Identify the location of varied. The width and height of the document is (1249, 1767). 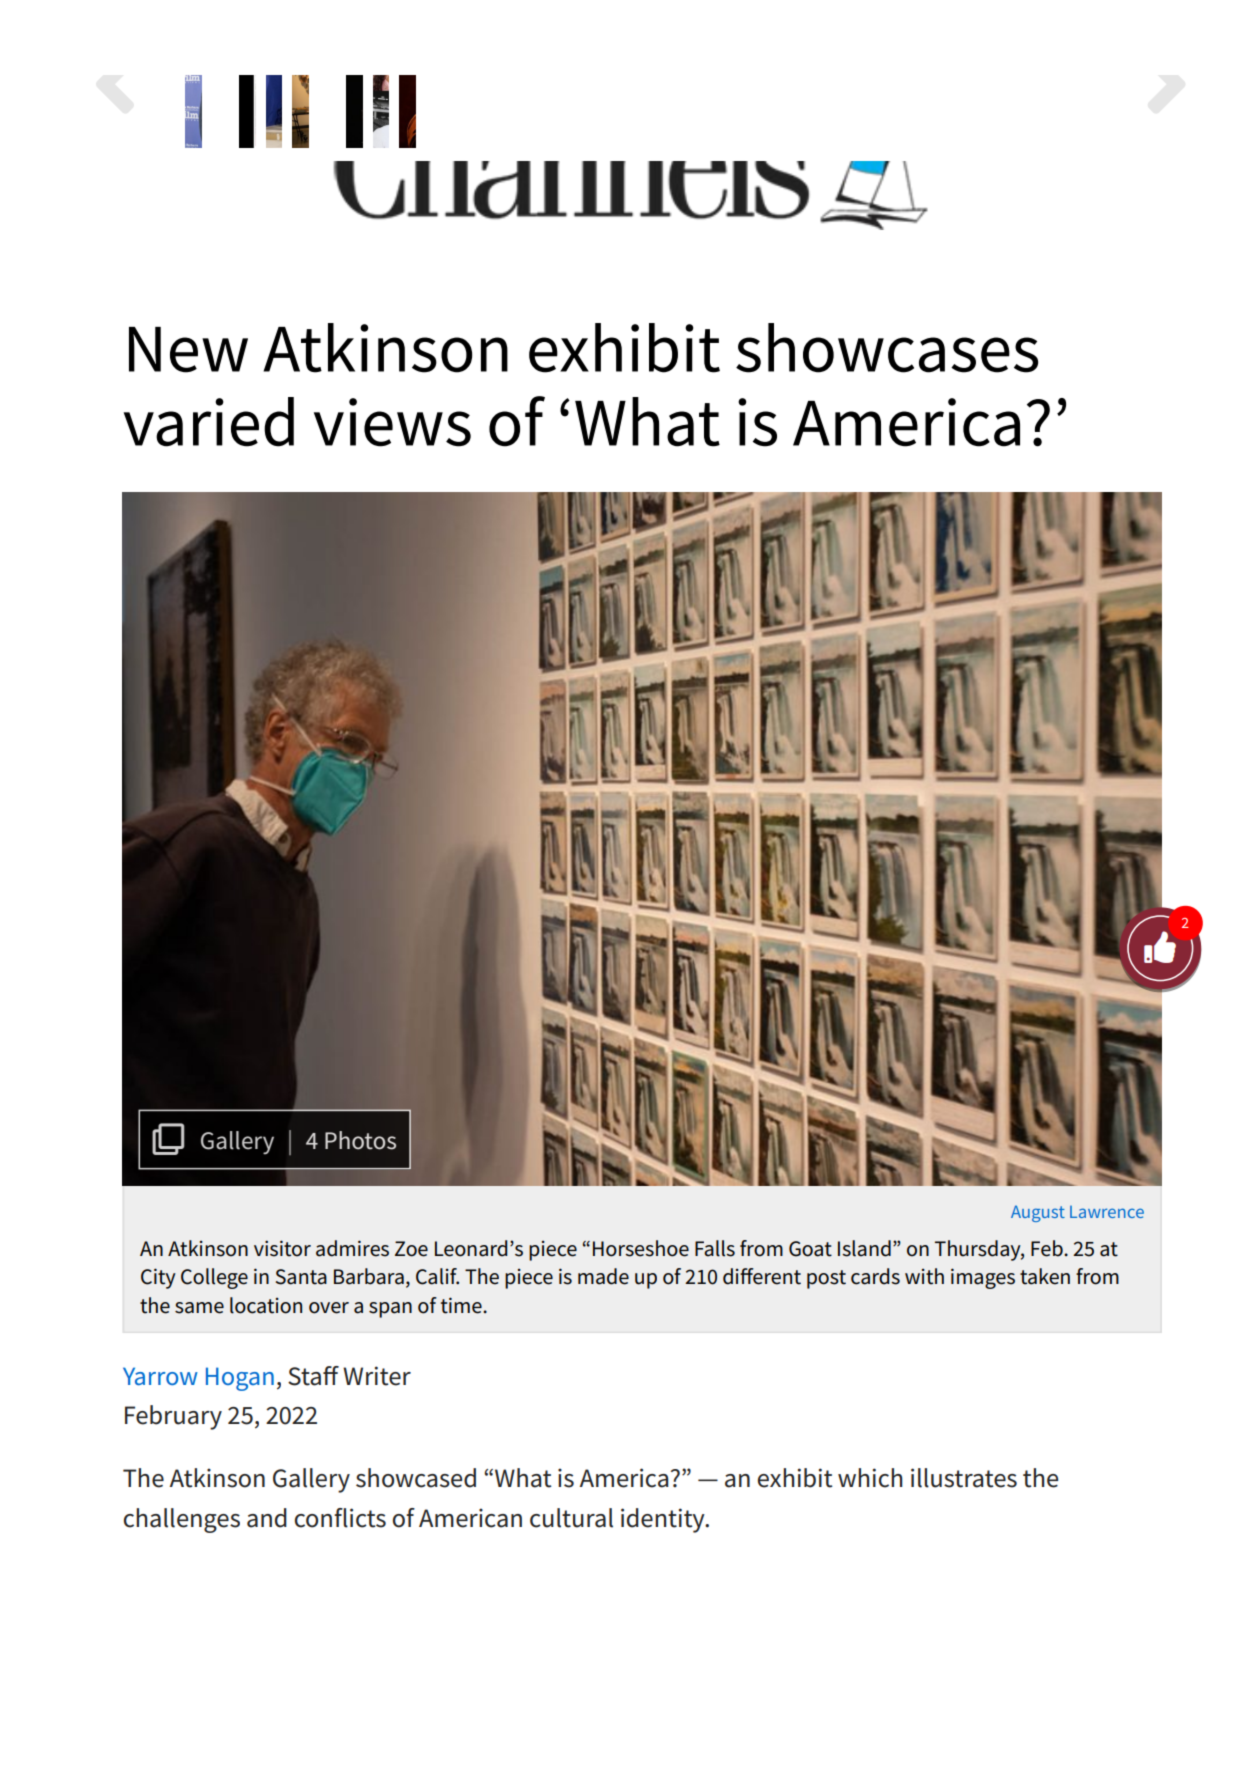
(209, 422).
